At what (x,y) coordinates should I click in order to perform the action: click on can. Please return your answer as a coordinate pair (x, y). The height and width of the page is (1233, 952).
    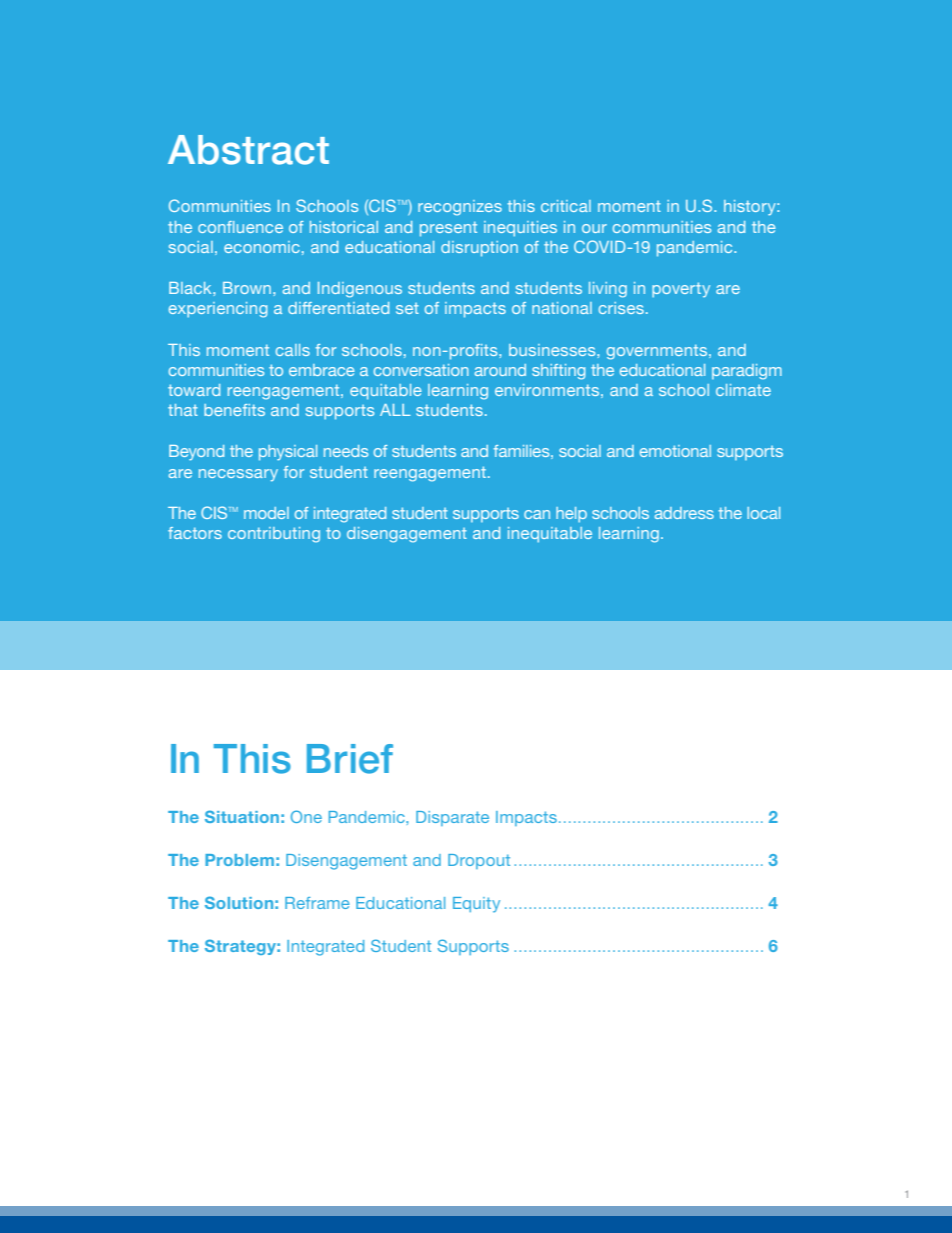
    Looking at the image, I should click on (537, 514).
